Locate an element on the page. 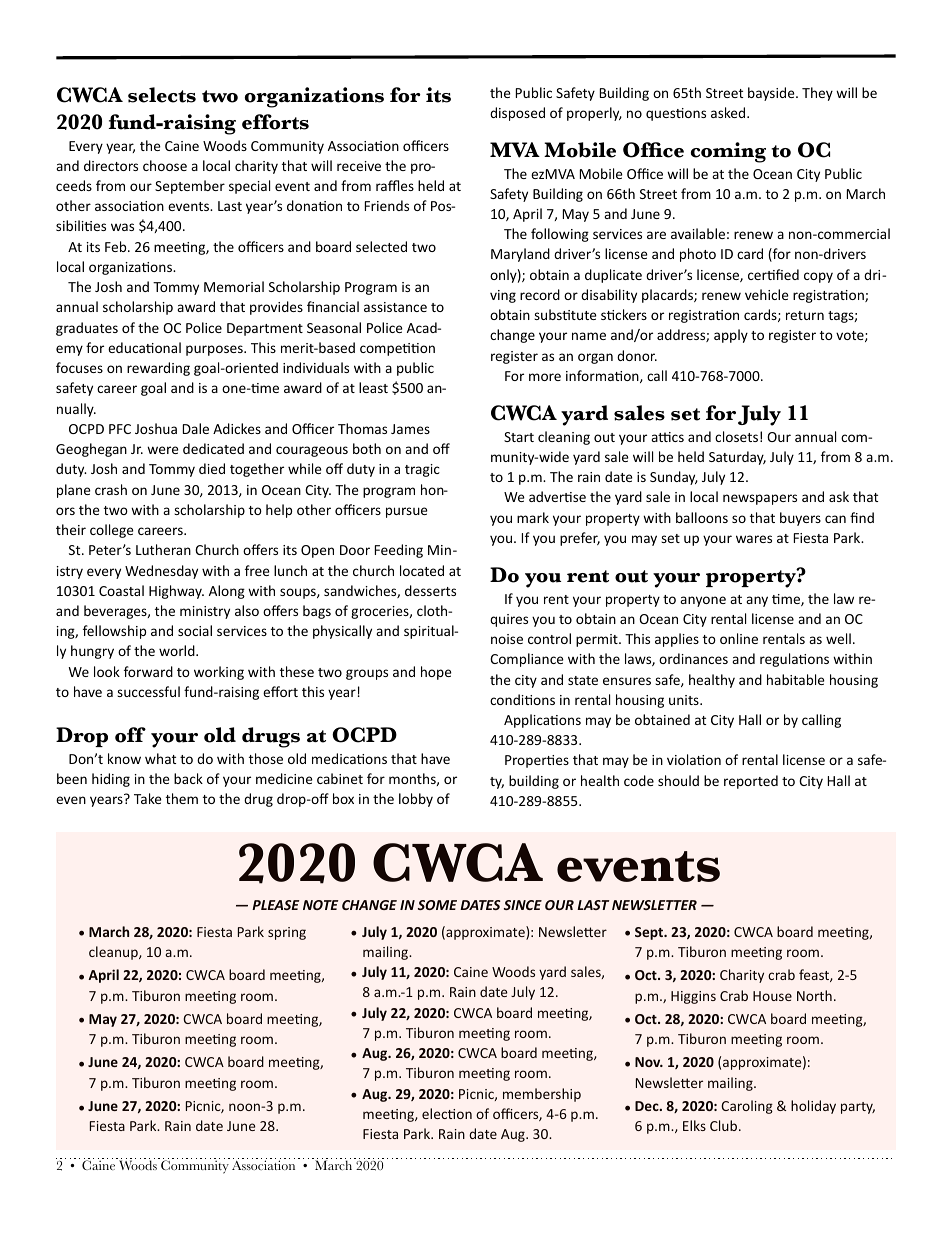 The height and width of the page is (1233, 952). Saturday is located at coordinates (737, 458).
